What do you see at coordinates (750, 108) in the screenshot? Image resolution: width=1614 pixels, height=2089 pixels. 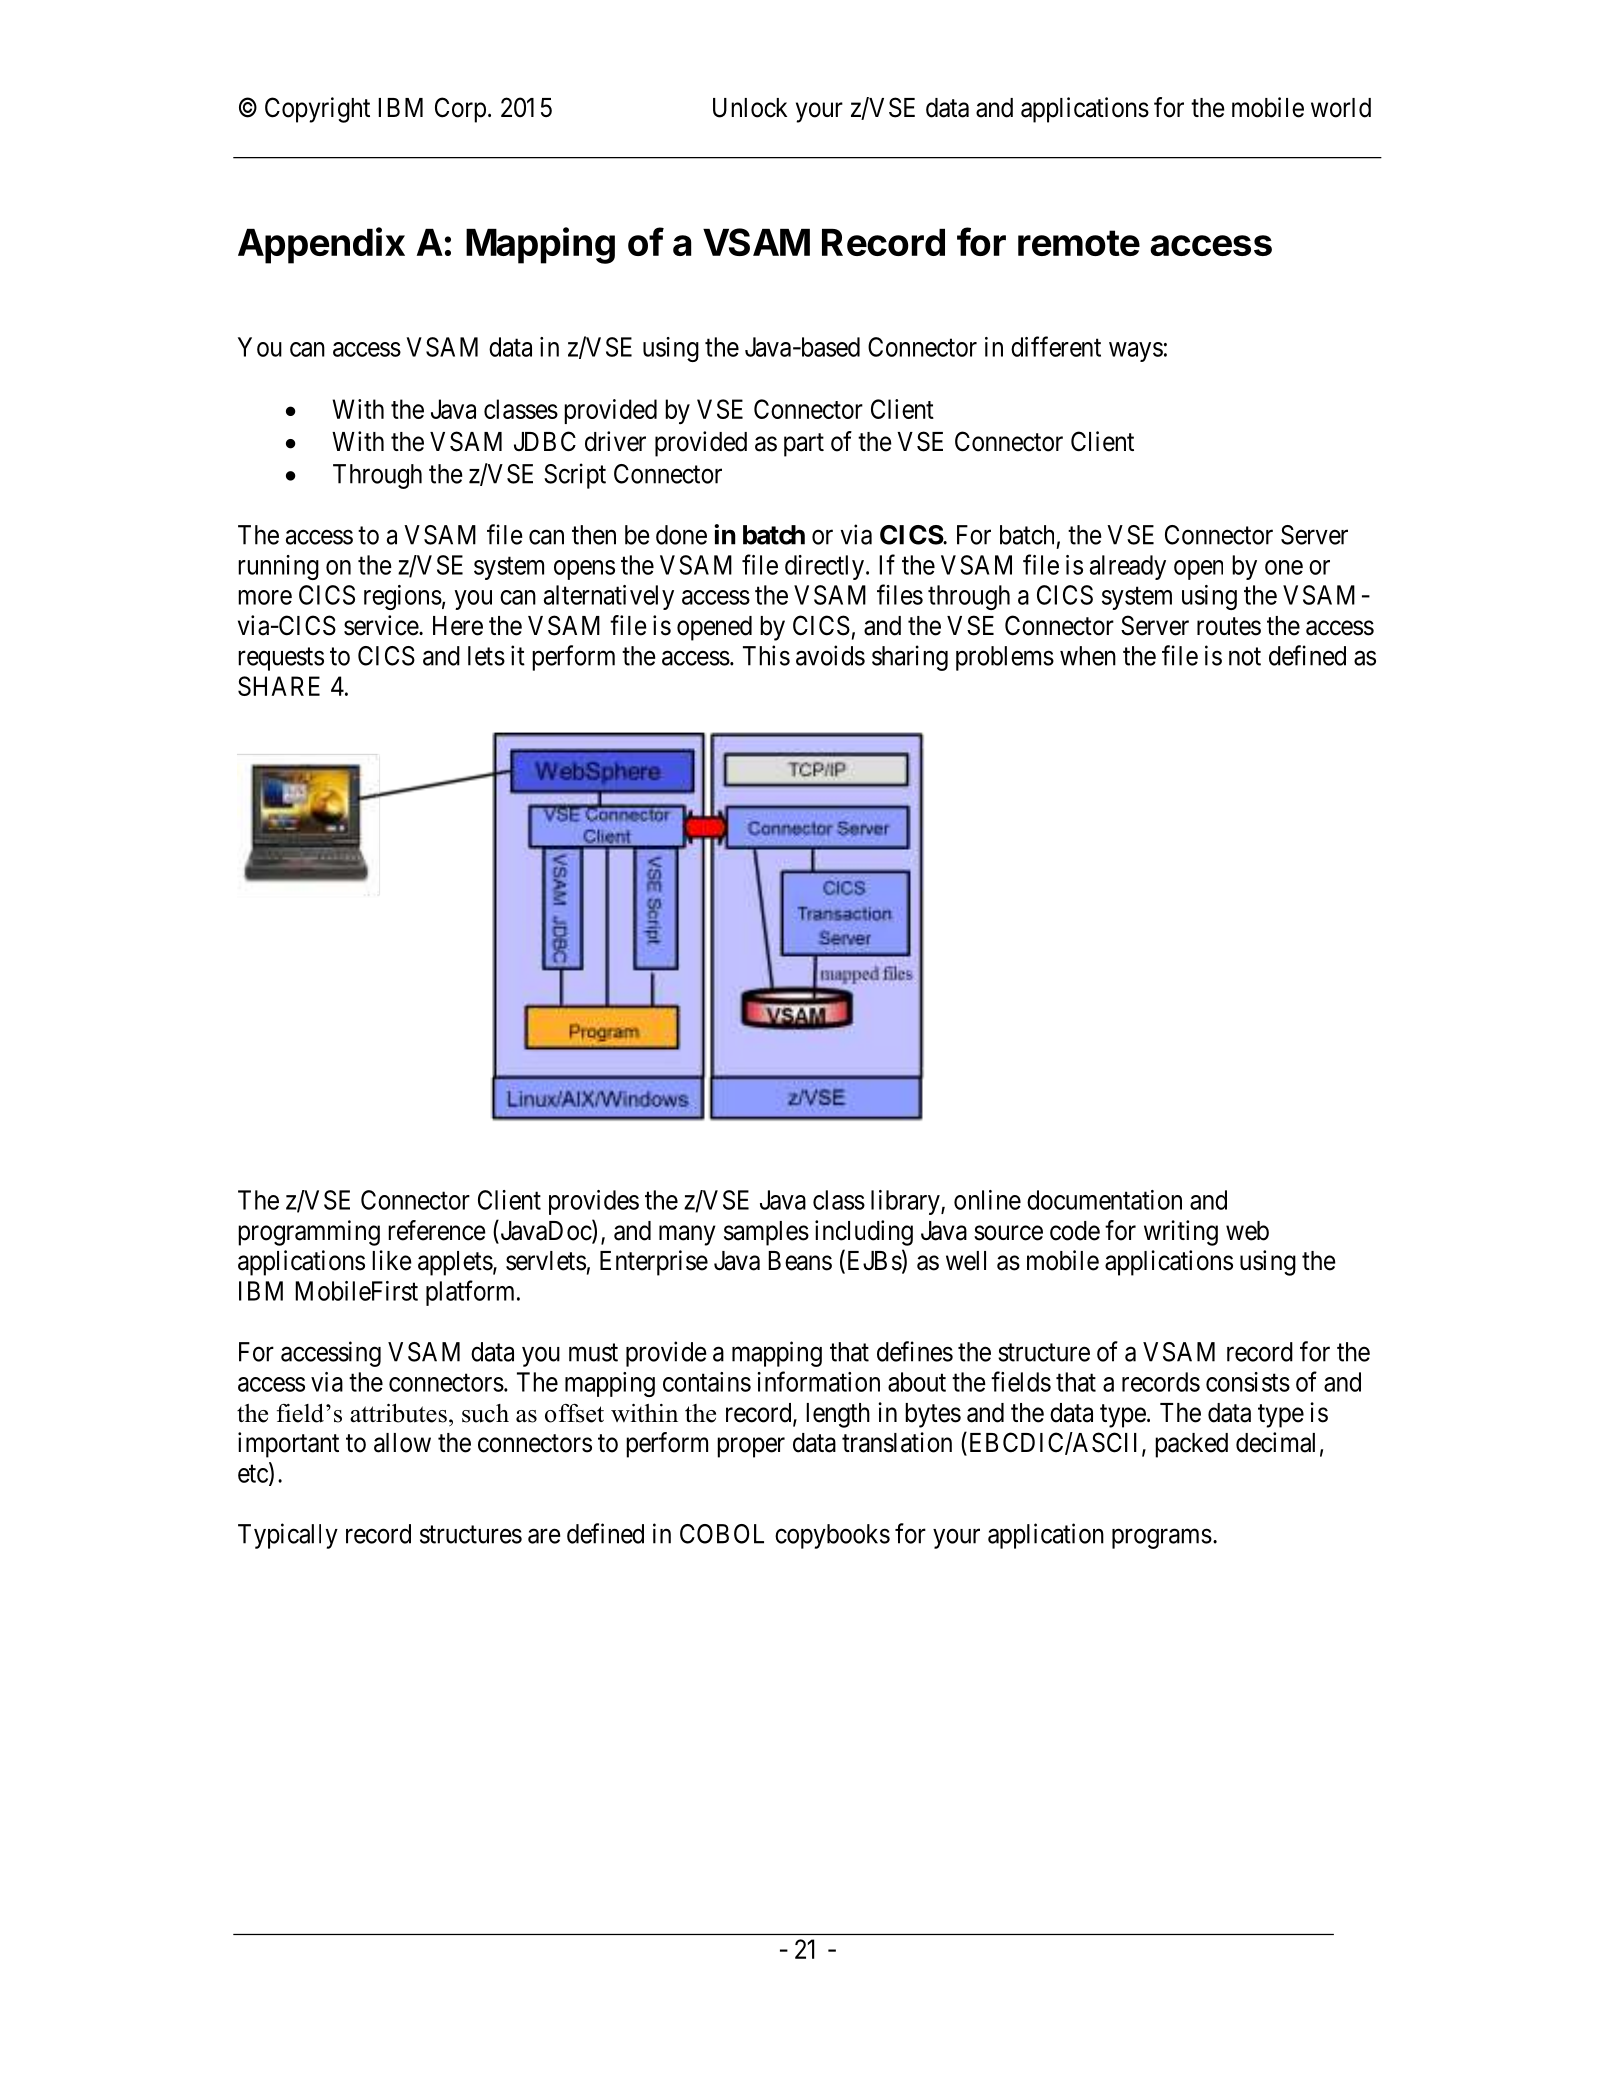 I see `Unlock` at bounding box center [750, 108].
